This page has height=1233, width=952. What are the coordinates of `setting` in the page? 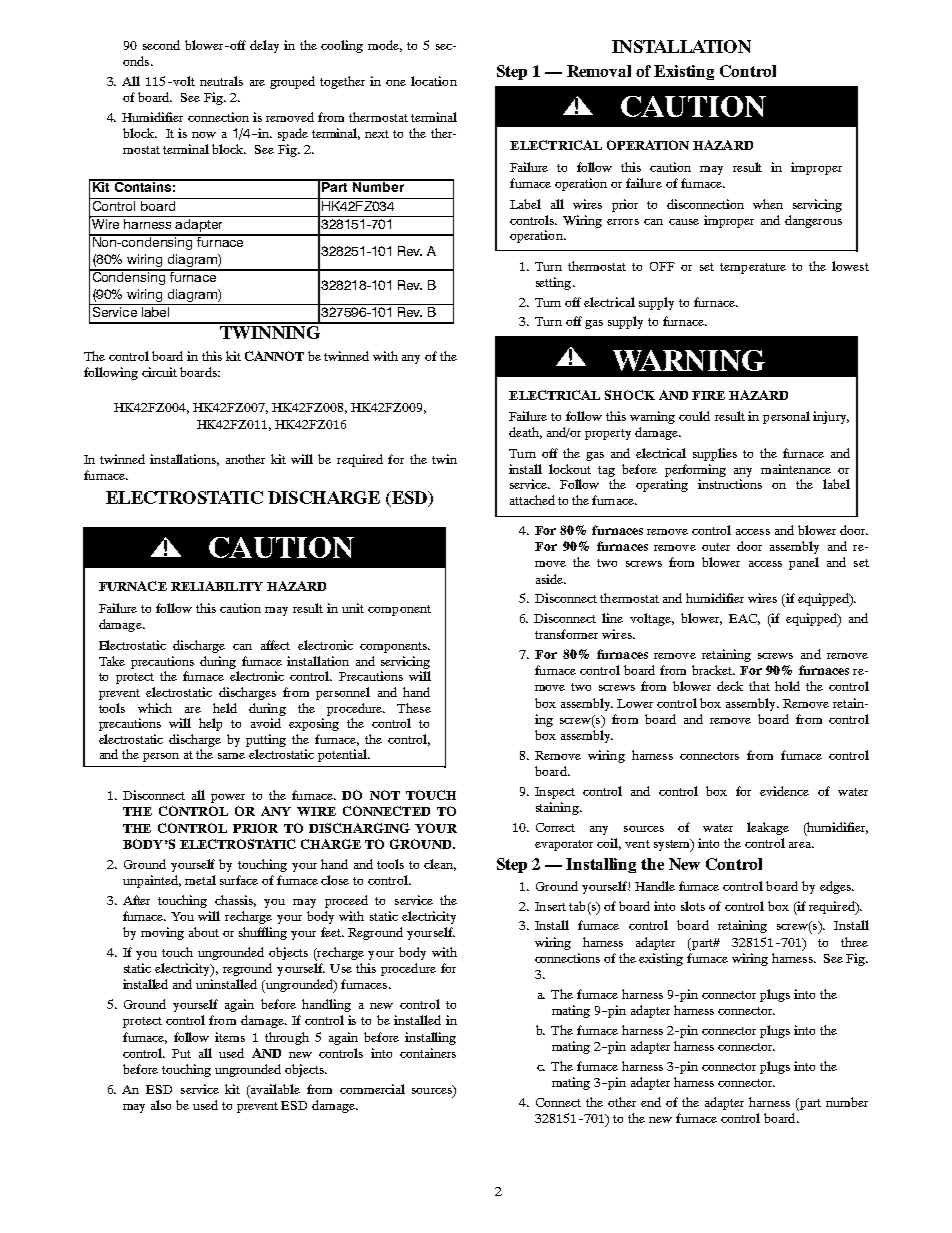 It's located at (555, 283).
